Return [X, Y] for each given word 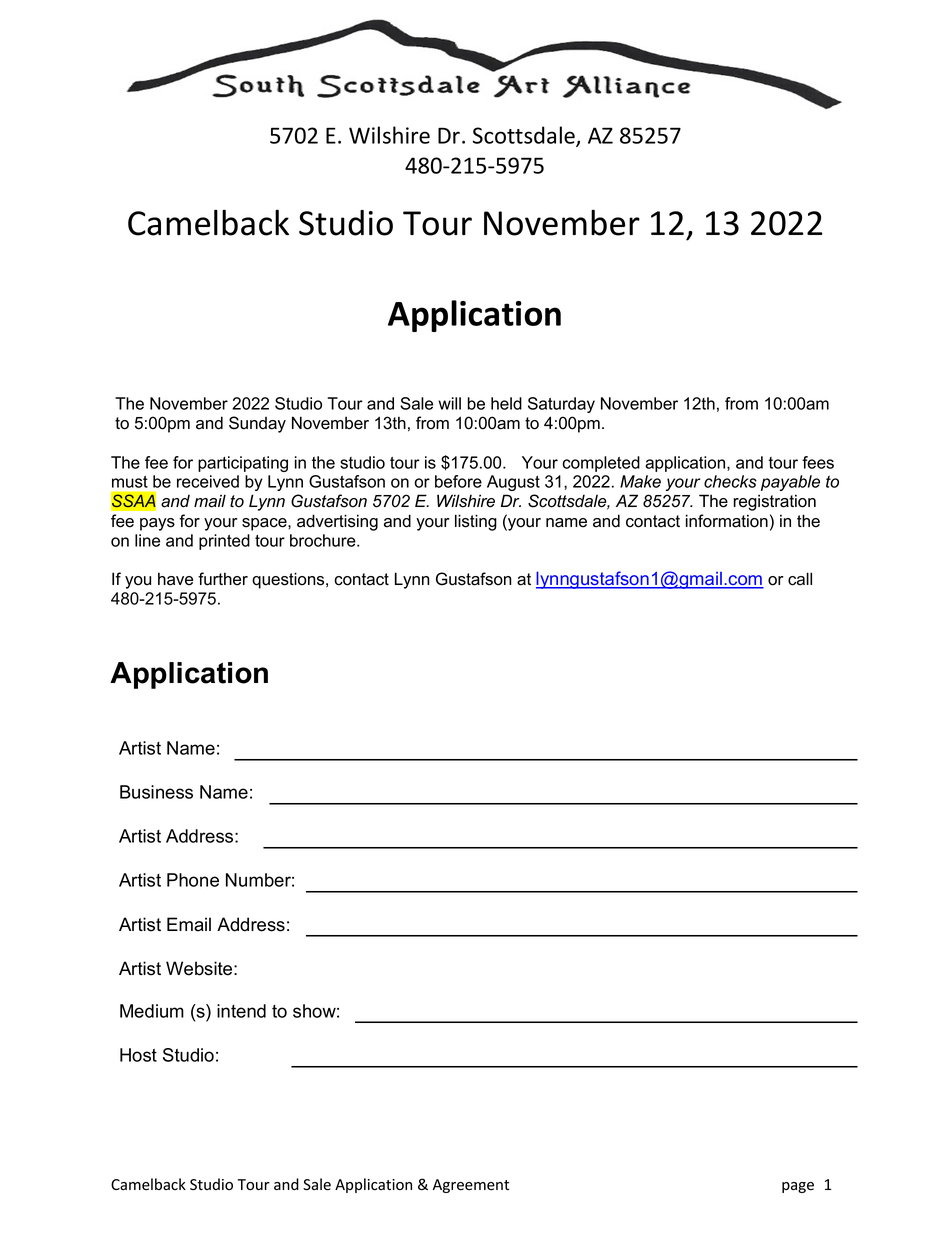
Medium [152, 1011]
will [449, 403]
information [727, 521]
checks [730, 481]
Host [138, 1055]
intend [241, 1011]
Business [156, 792]
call [800, 579]
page [798, 1187]
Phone [193, 880]
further [223, 579]
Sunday [257, 424]
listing [476, 522]
